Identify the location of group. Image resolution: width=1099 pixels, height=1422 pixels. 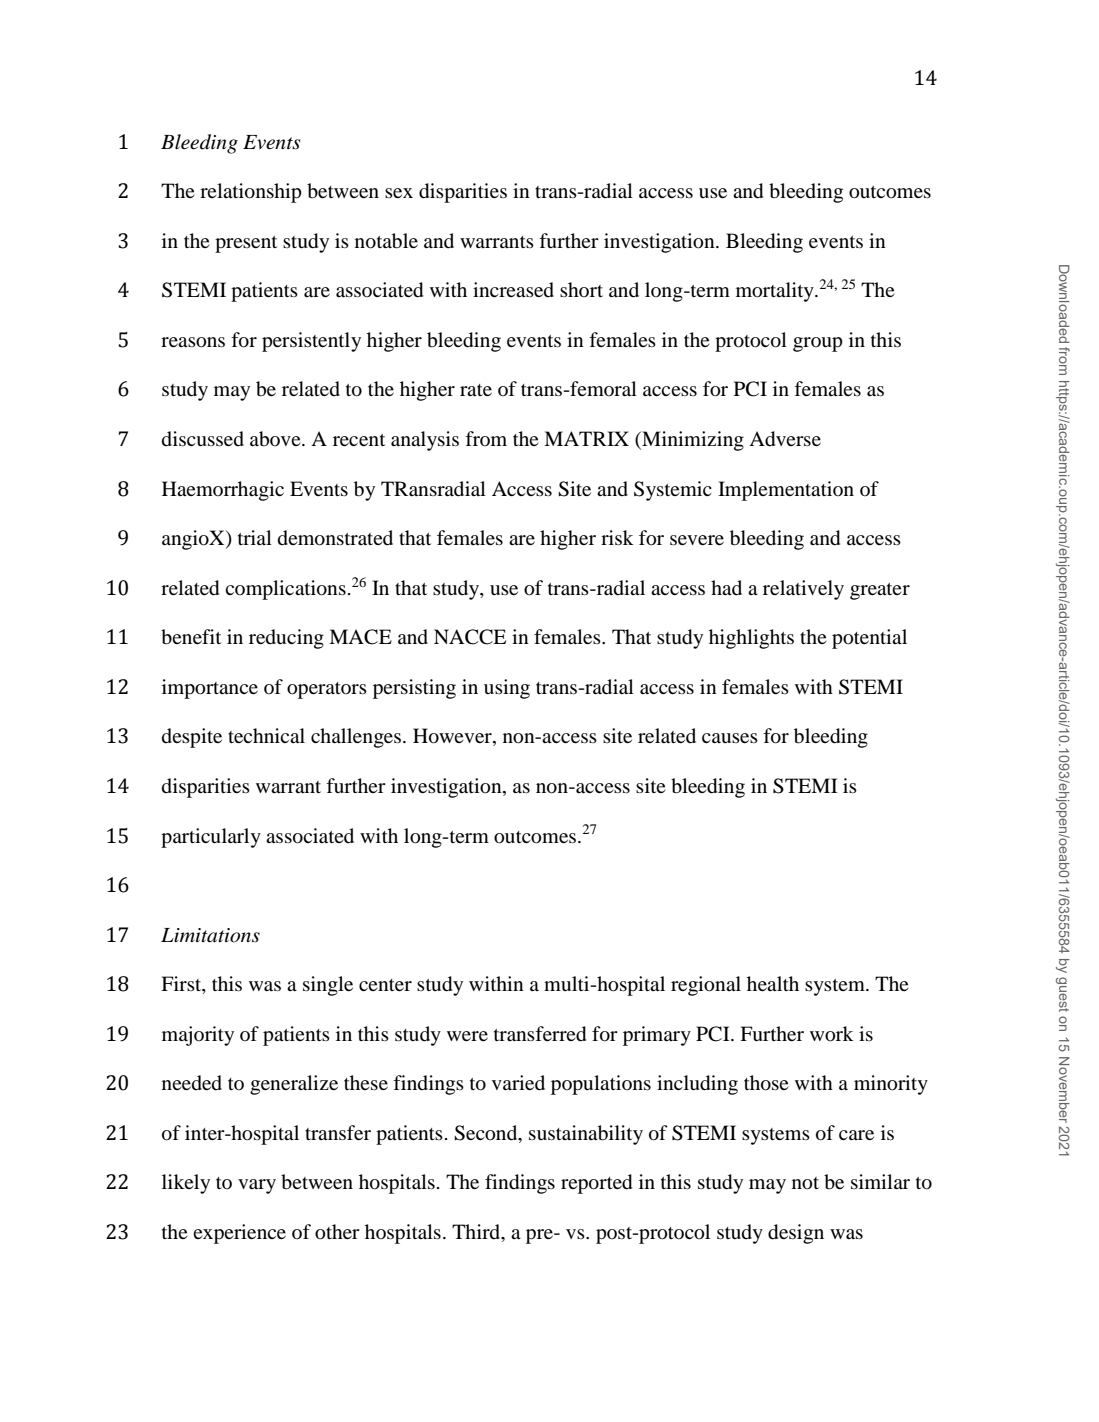
(818, 344).
